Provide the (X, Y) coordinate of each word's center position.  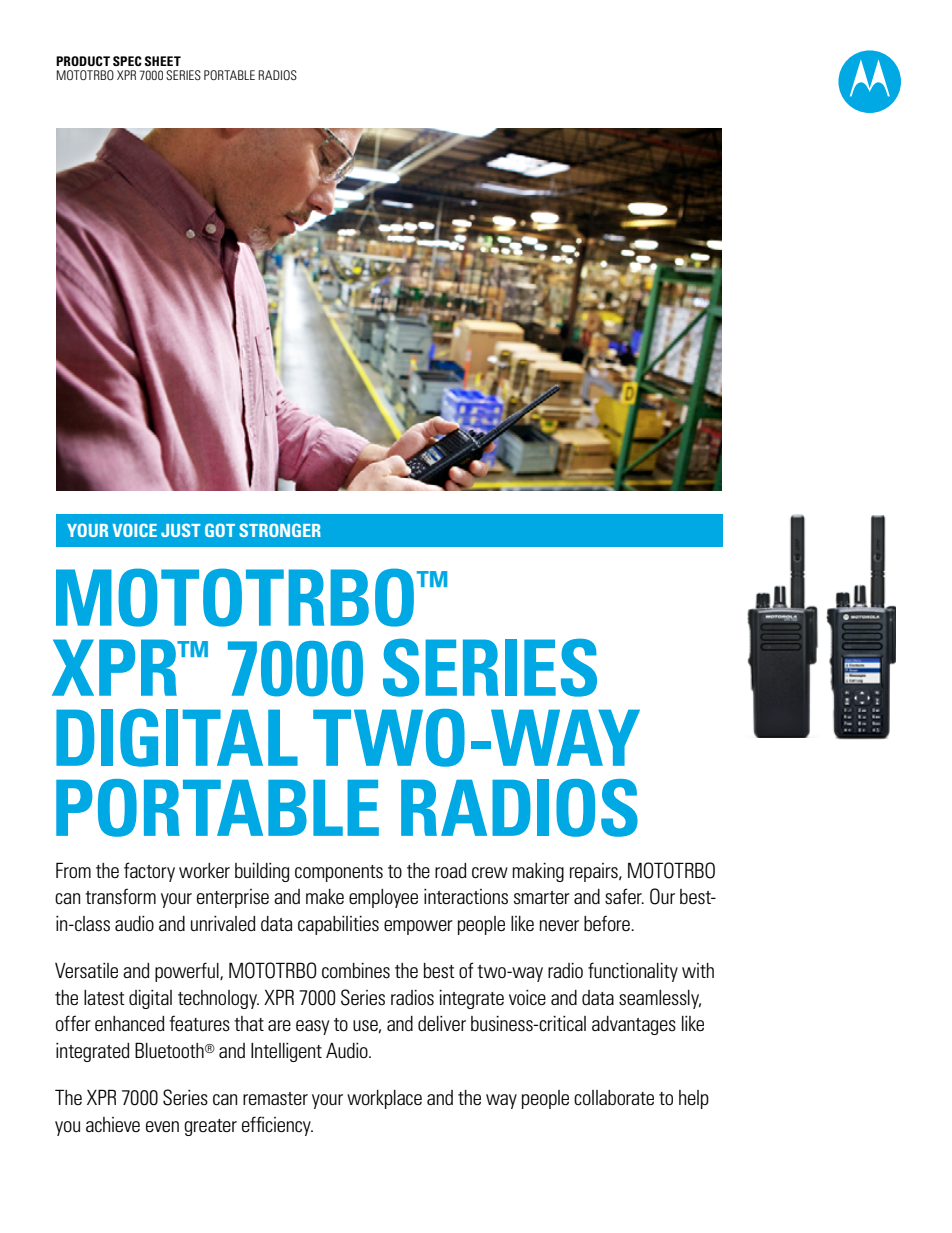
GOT (220, 530)
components (339, 873)
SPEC (127, 61)
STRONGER (280, 530)
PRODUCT (83, 61)
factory (149, 872)
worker (204, 871)
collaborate (614, 1098)
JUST (180, 530)
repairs (595, 872)
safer (624, 896)
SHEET (163, 61)
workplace (384, 1099)
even (162, 1126)
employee (383, 898)
